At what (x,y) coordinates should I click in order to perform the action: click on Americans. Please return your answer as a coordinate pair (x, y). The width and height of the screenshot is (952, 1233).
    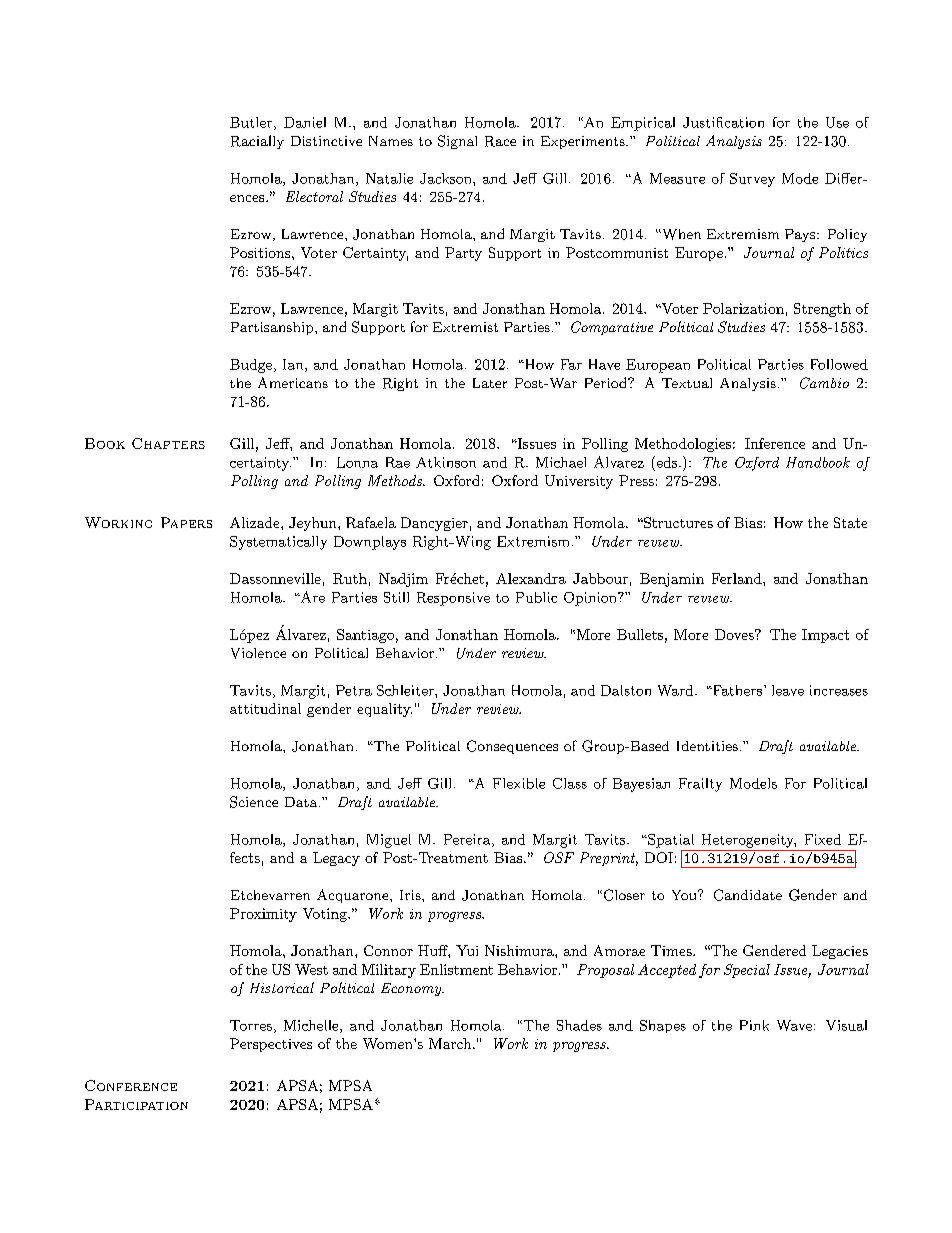
    Looking at the image, I should click on (293, 382).
